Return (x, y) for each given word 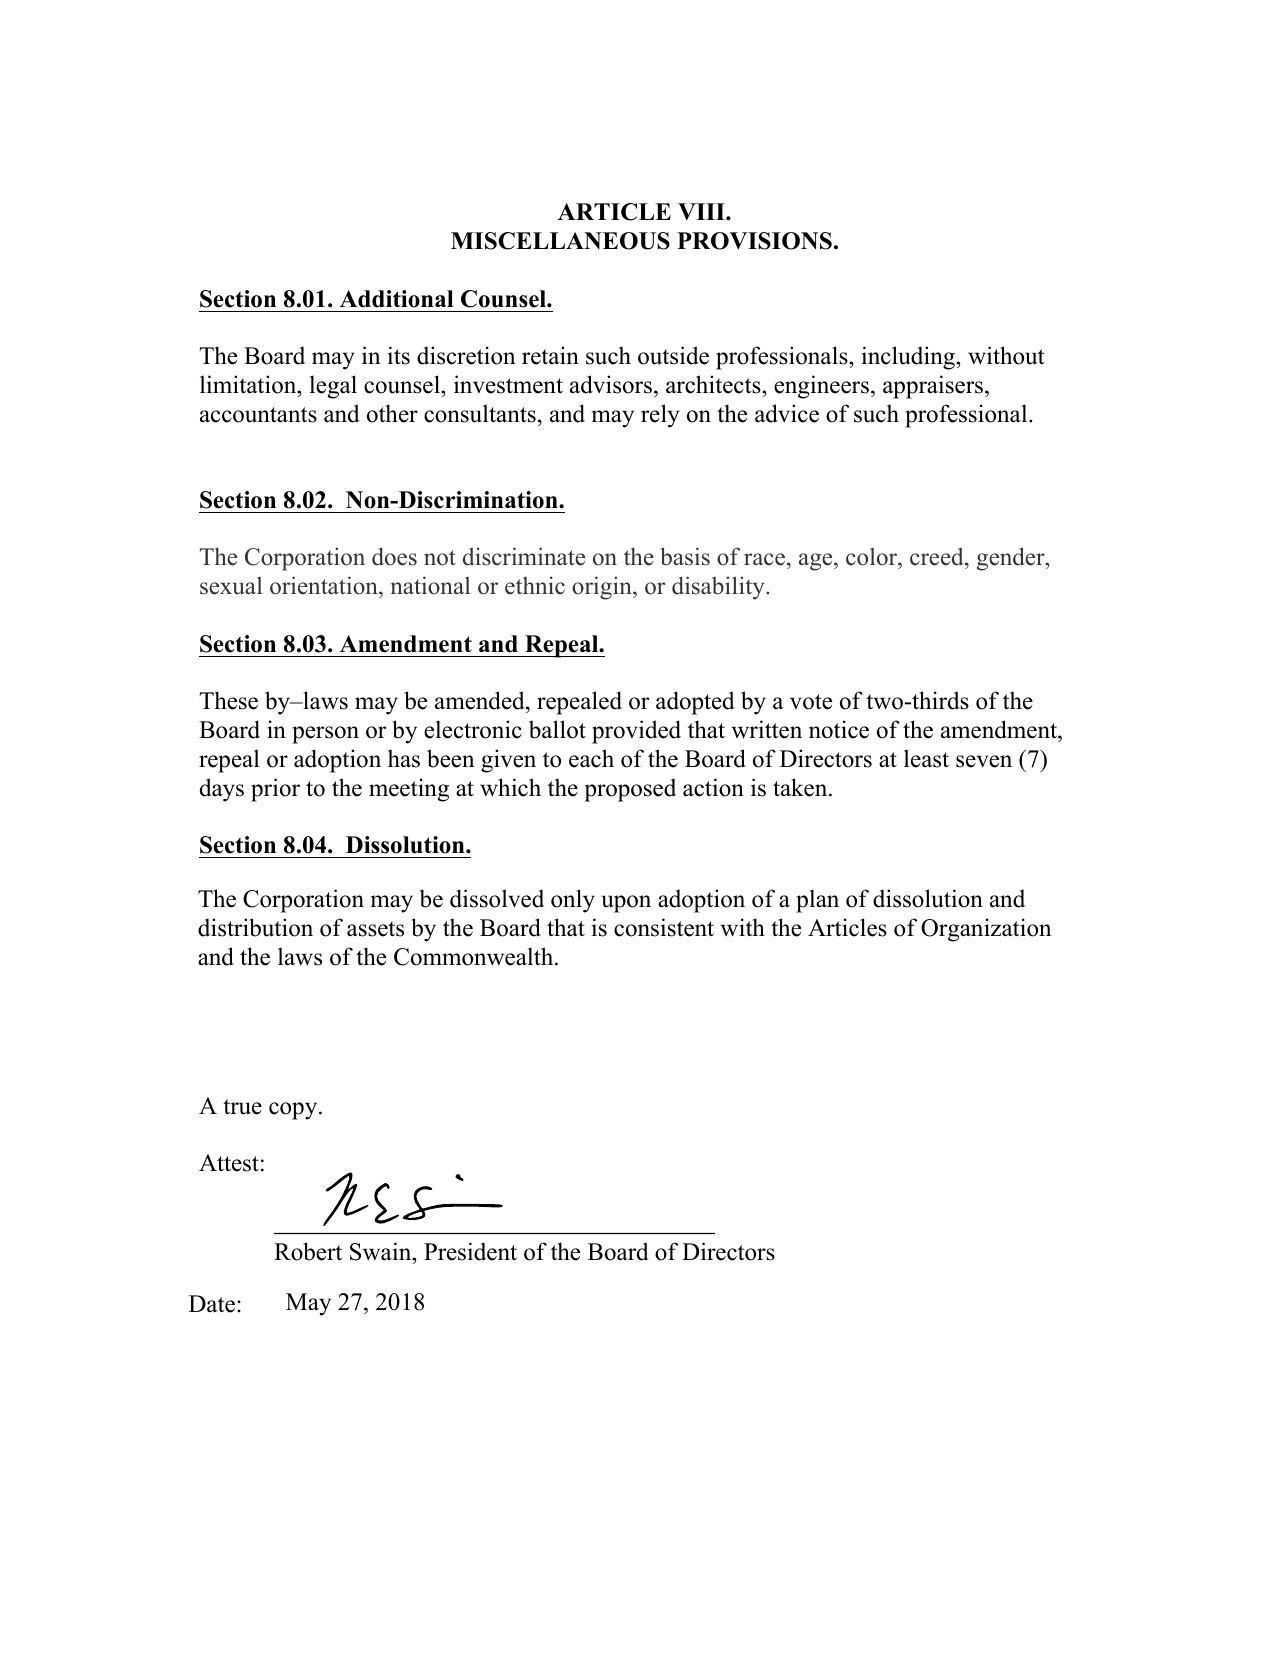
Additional (397, 299)
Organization (986, 930)
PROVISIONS (754, 241)
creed (938, 556)
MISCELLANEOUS (560, 241)
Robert (308, 1251)
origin (603, 588)
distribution (255, 927)
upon (626, 904)
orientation (325, 585)
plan (817, 901)
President (470, 1251)
